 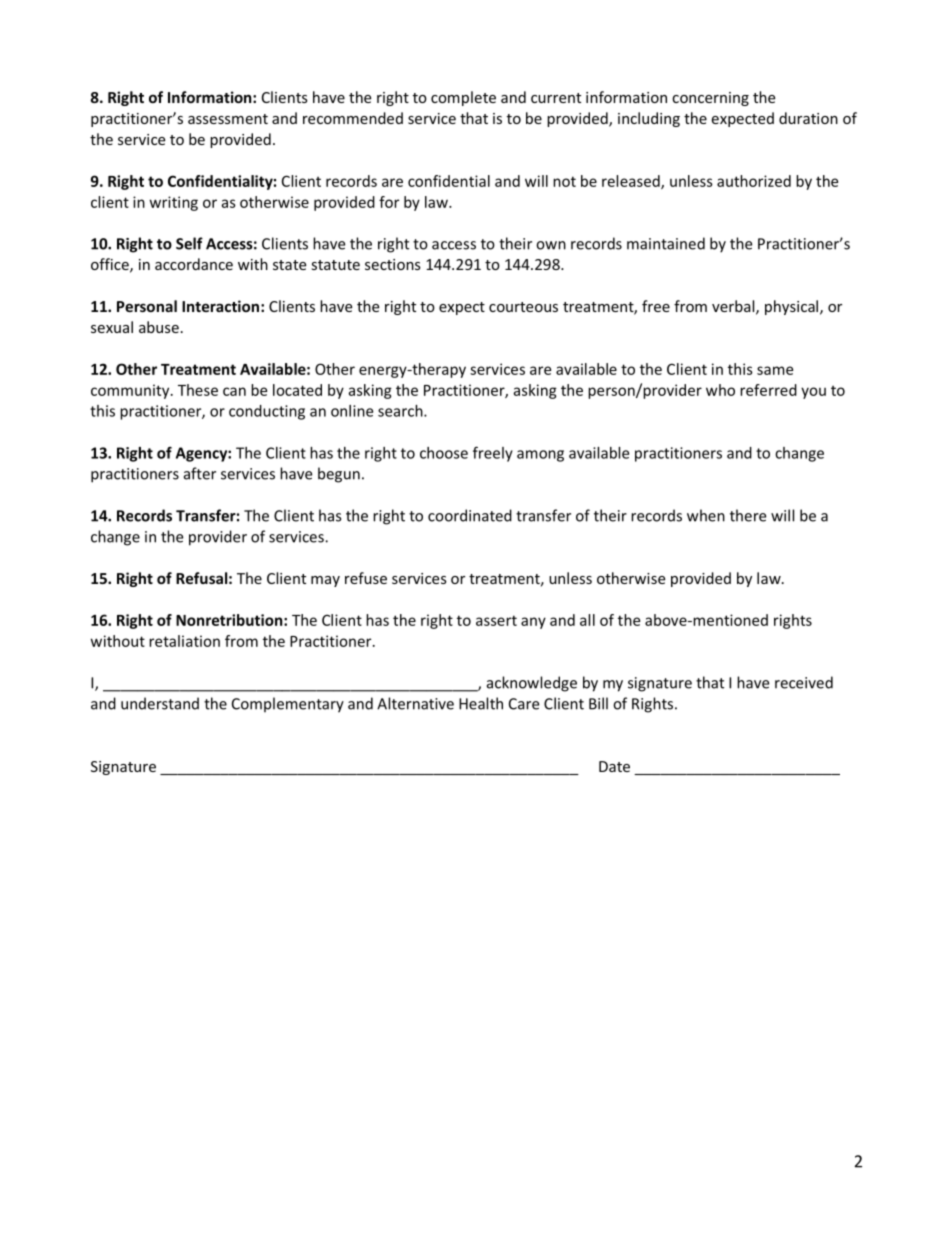 I want to click on sections, so click(x=393, y=264).
